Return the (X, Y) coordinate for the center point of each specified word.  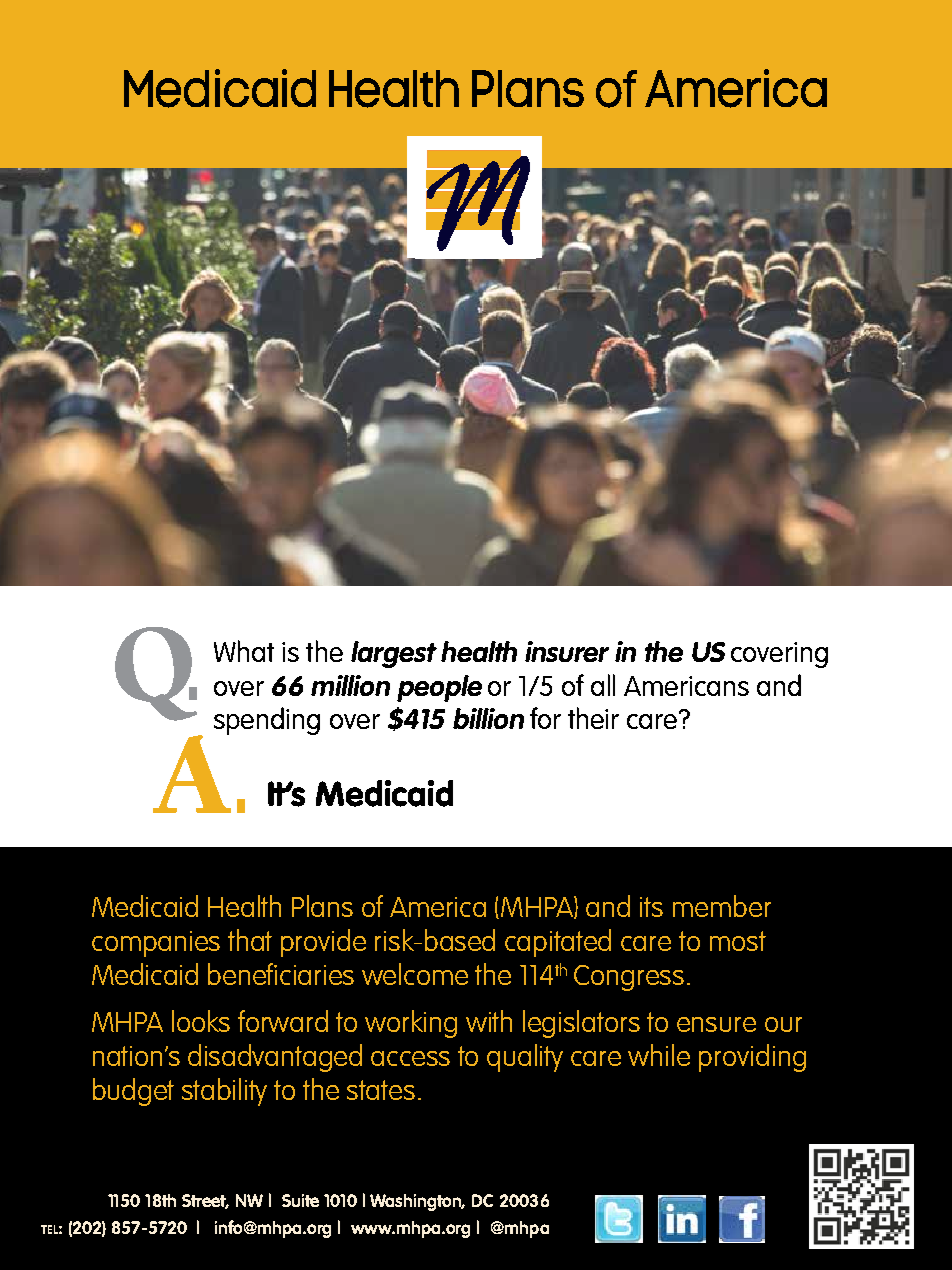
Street (205, 1201)
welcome (415, 974)
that (250, 940)
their (593, 718)
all (603, 685)
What (244, 651)
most (738, 941)
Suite (300, 1200)
